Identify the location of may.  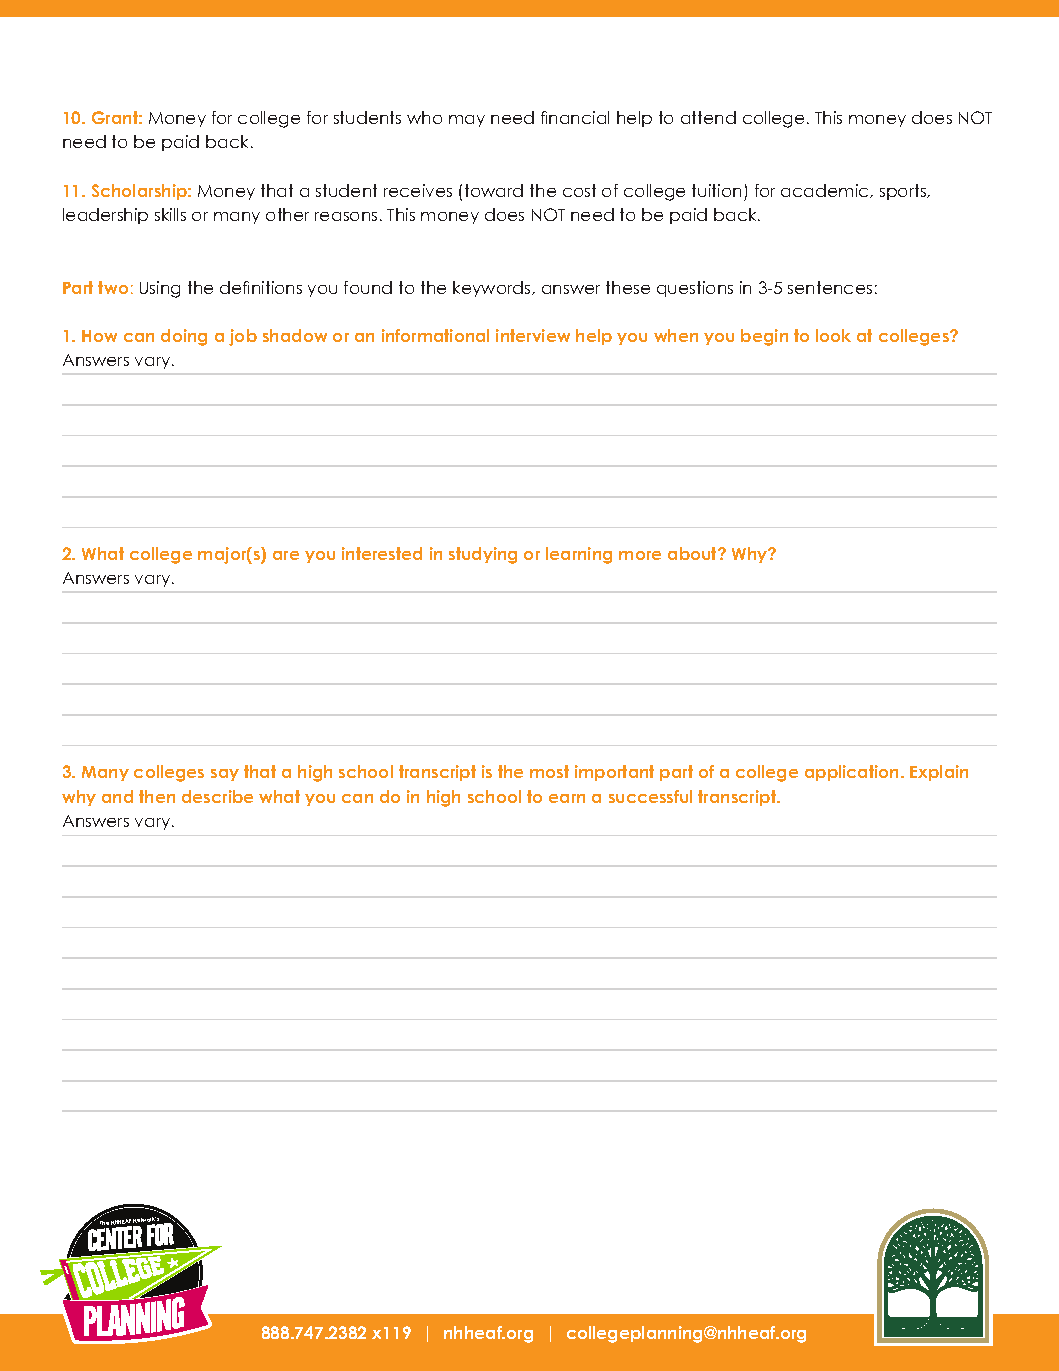
(467, 121).
